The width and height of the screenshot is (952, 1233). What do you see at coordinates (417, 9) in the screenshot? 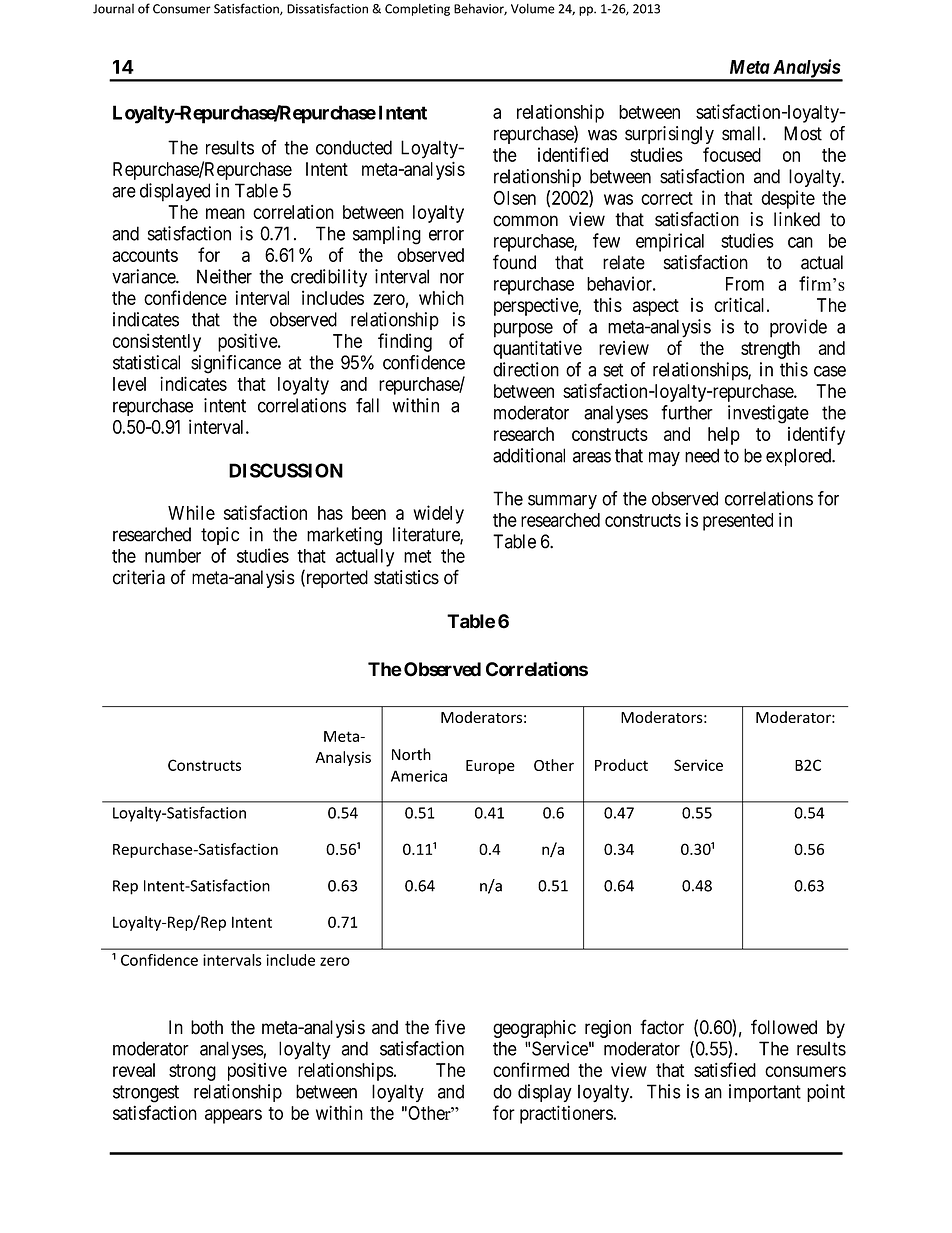
I see `Completing` at bounding box center [417, 9].
